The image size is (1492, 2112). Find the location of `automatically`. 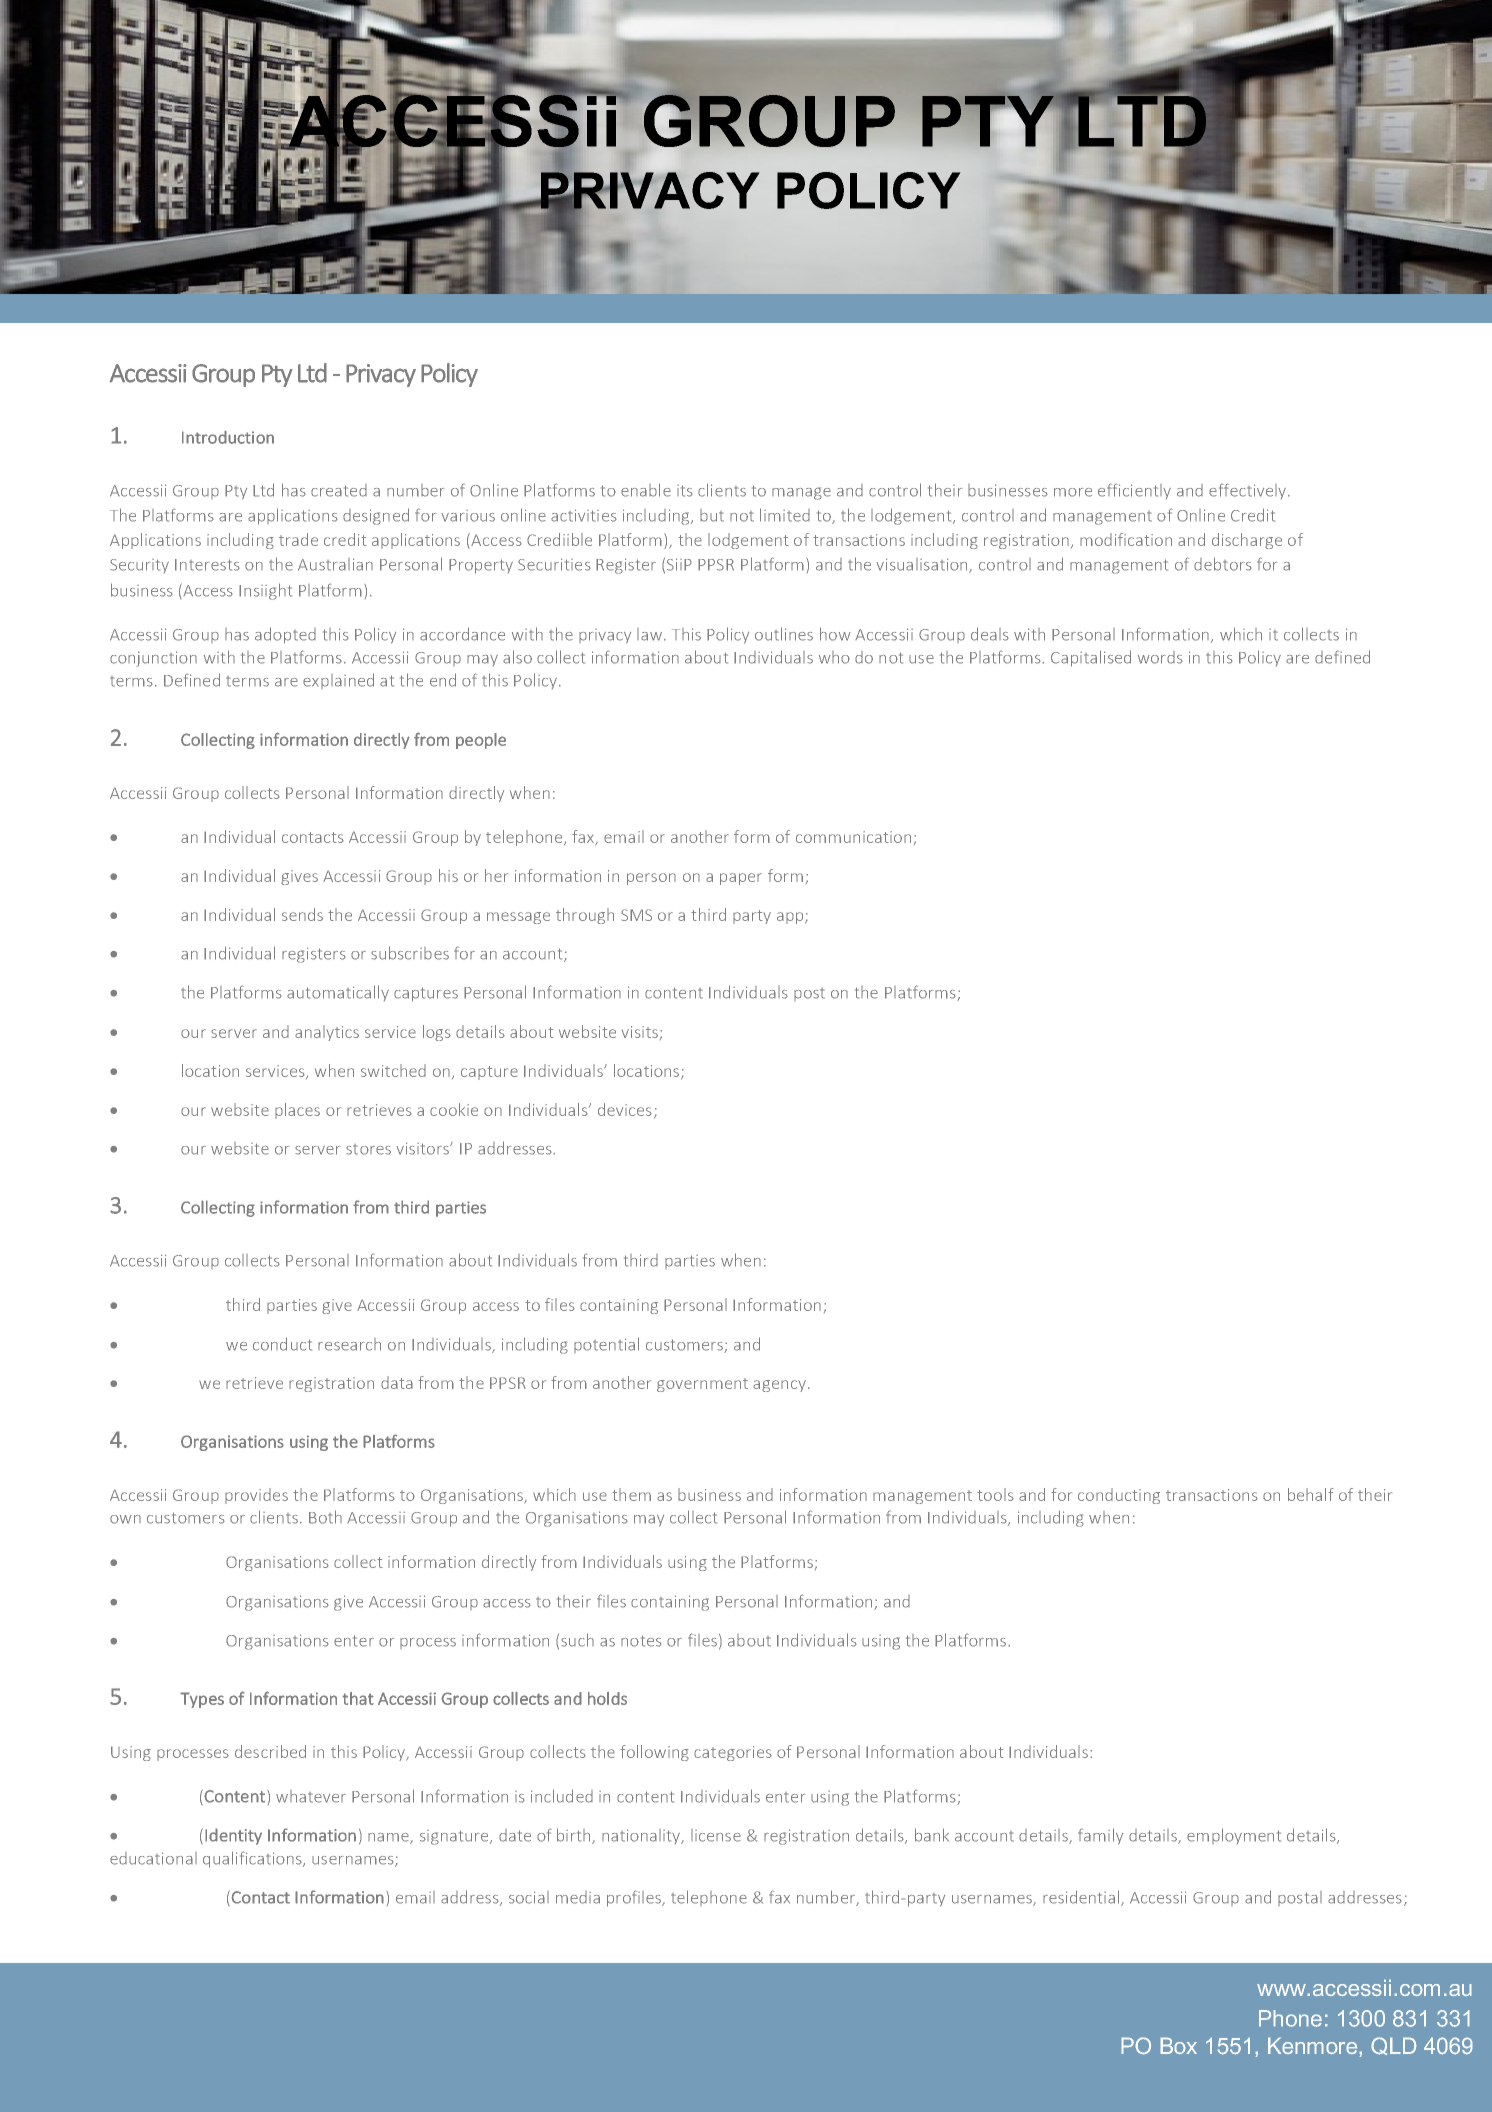

automatically is located at coordinates (338, 993).
